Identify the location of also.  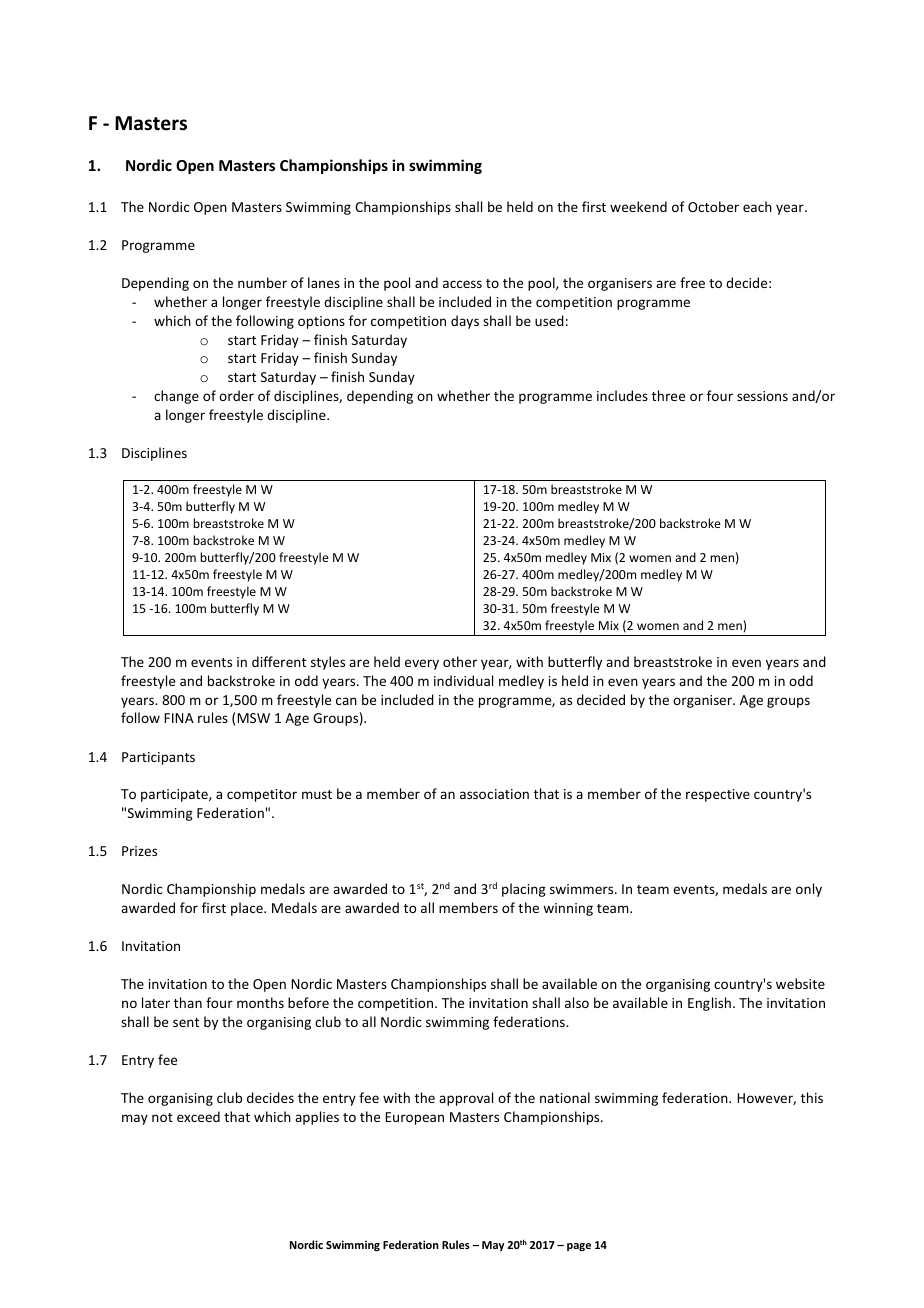
(577, 1002).
